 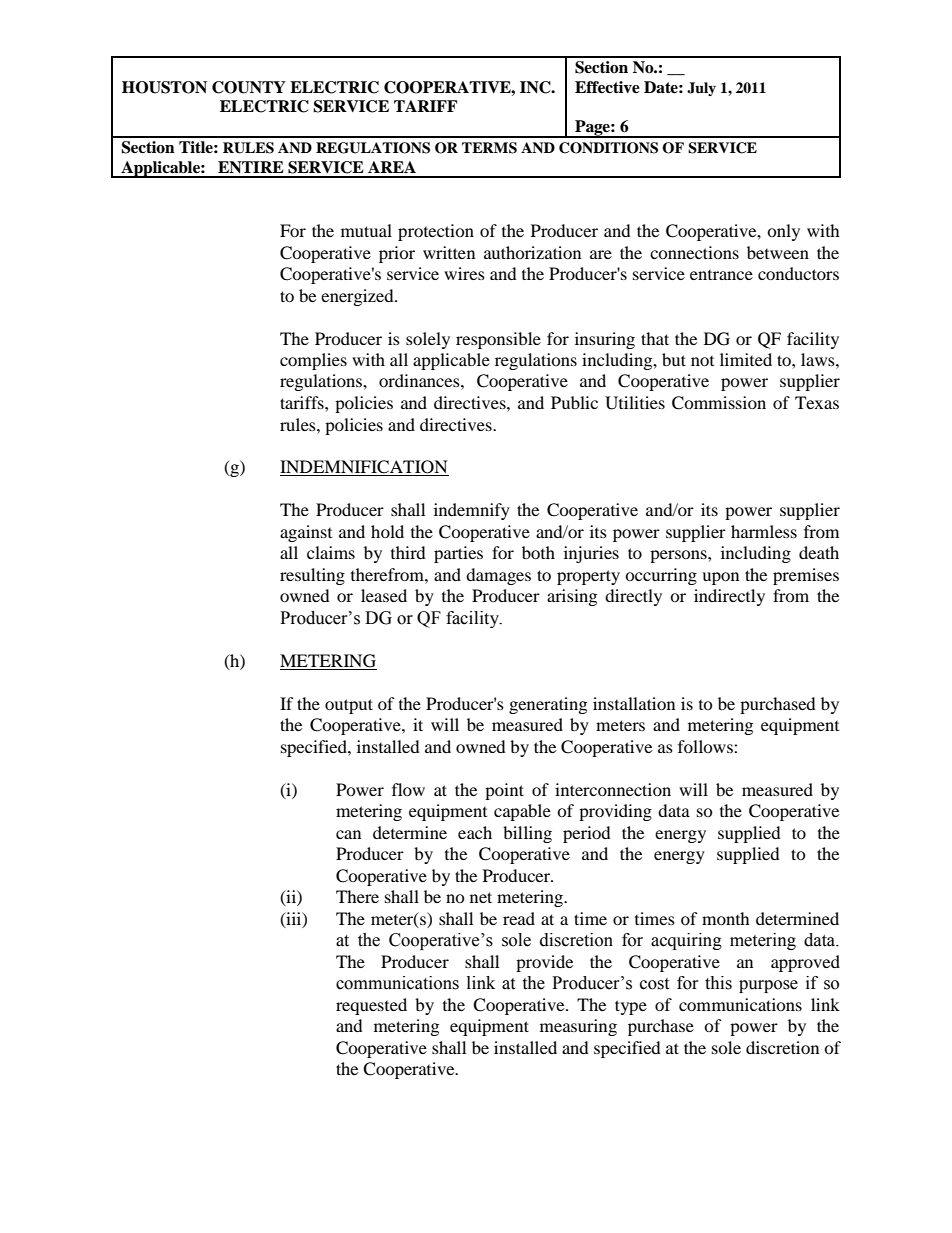 I want to click on TERMS, so click(x=489, y=148).
